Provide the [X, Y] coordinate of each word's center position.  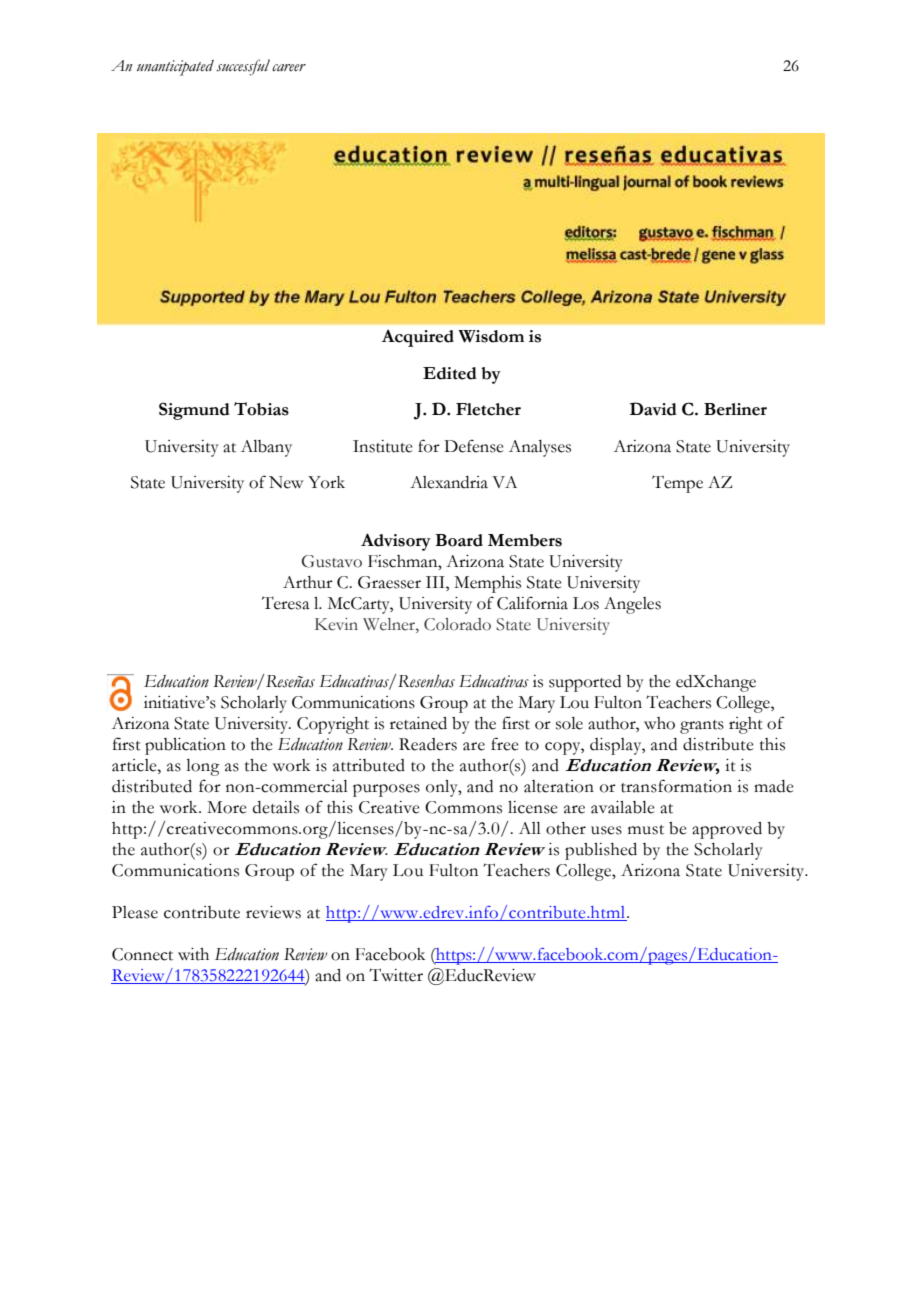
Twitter [396, 975]
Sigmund [194, 411]
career [289, 68]
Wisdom [491, 336]
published [601, 851]
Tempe [677, 484]
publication [185, 746]
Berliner [735, 409]
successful [243, 67]
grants [702, 727]
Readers [428, 744]
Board [459, 540]
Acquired [418, 338]
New [286, 482]
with [193, 954]
